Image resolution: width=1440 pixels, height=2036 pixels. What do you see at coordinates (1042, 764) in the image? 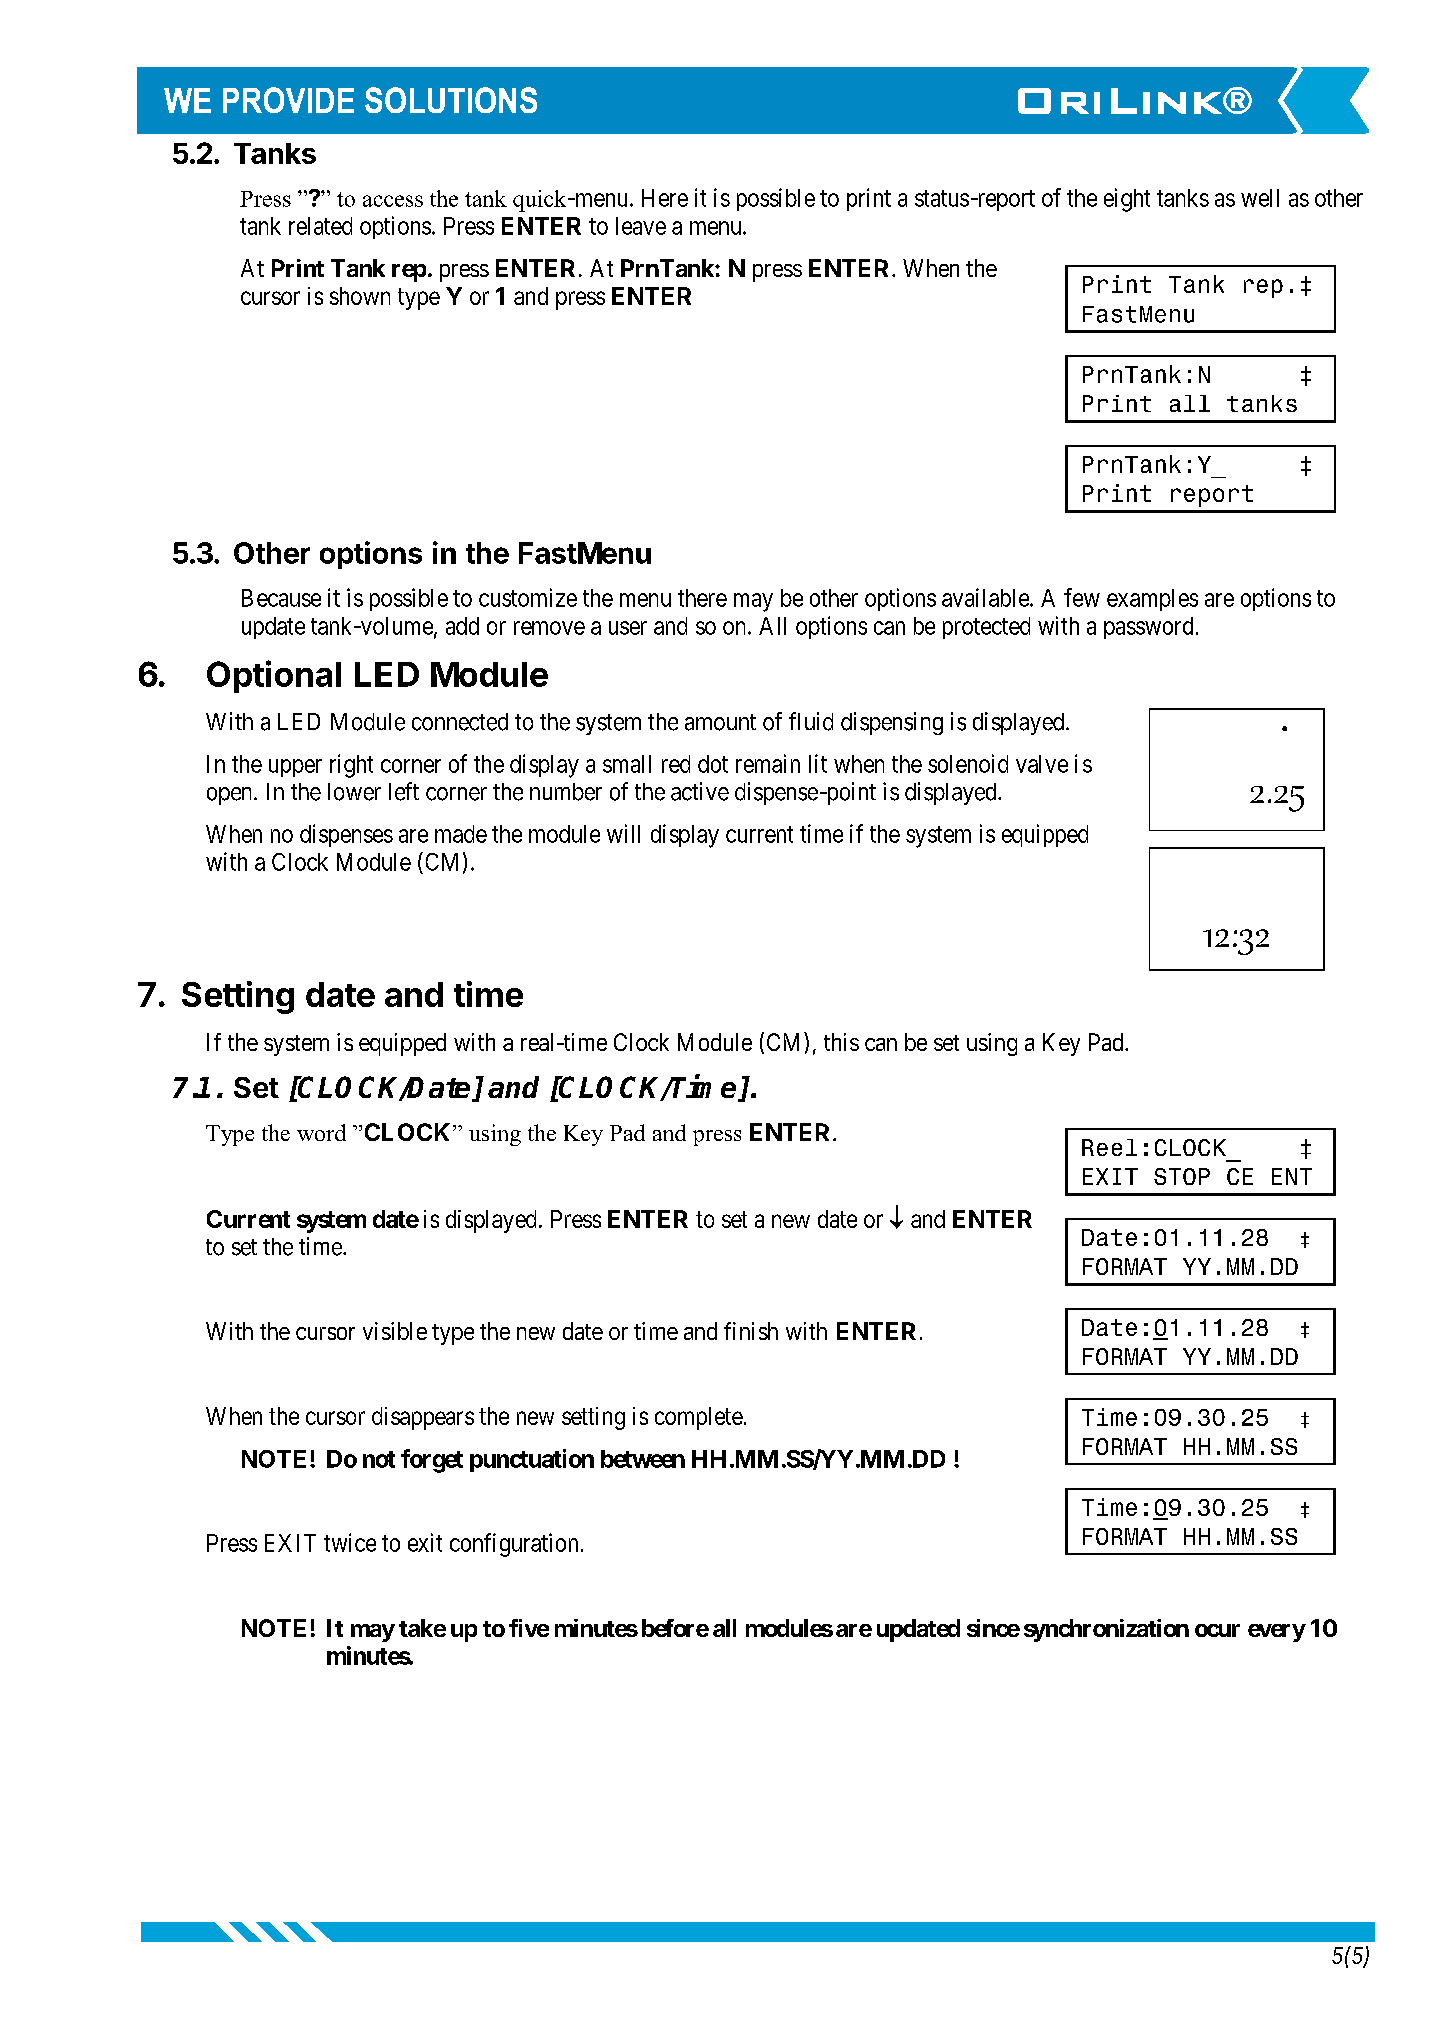
I see `valve` at bounding box center [1042, 764].
